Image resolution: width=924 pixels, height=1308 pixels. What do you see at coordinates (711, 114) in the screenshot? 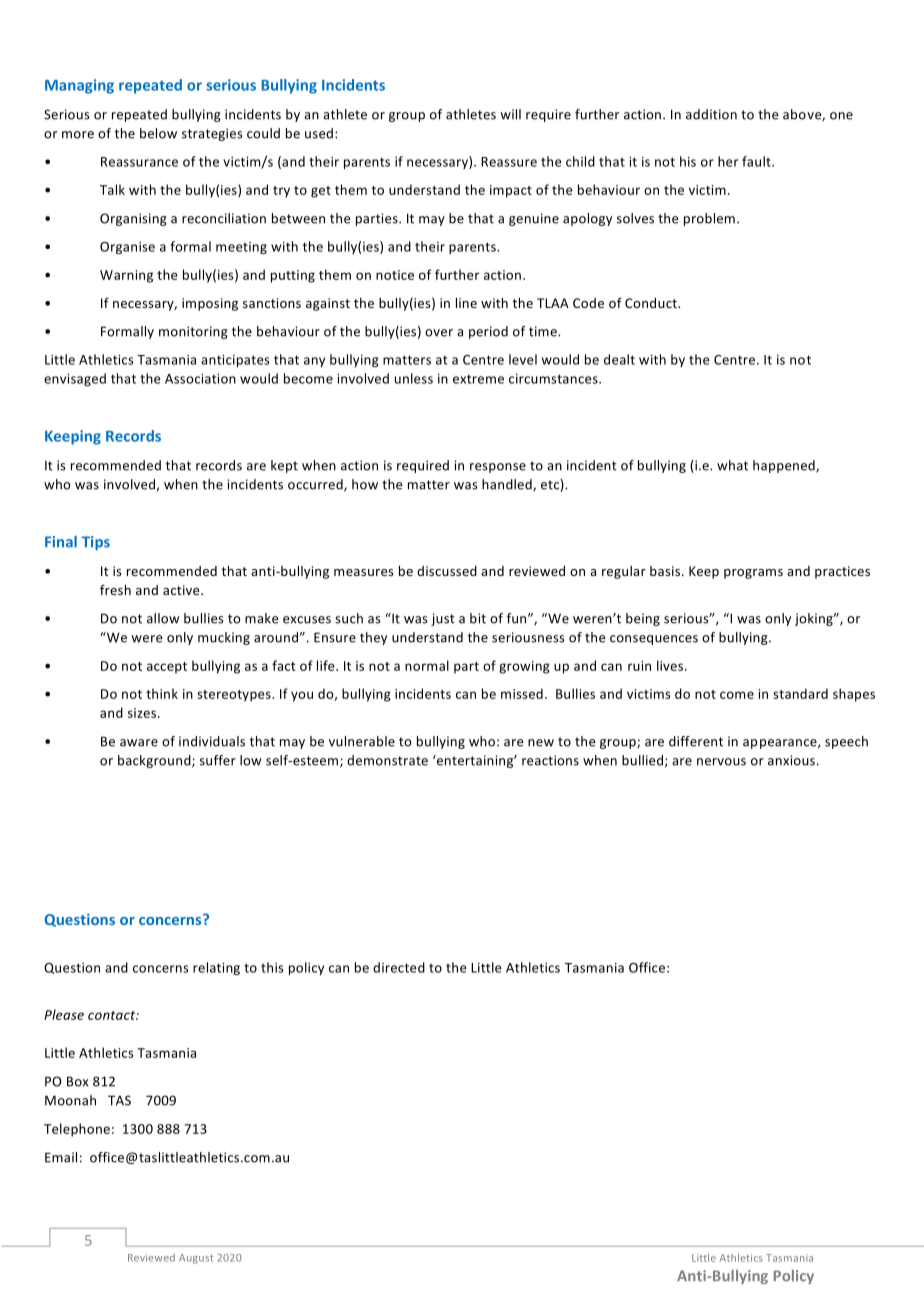
I see `addition` at bounding box center [711, 114].
